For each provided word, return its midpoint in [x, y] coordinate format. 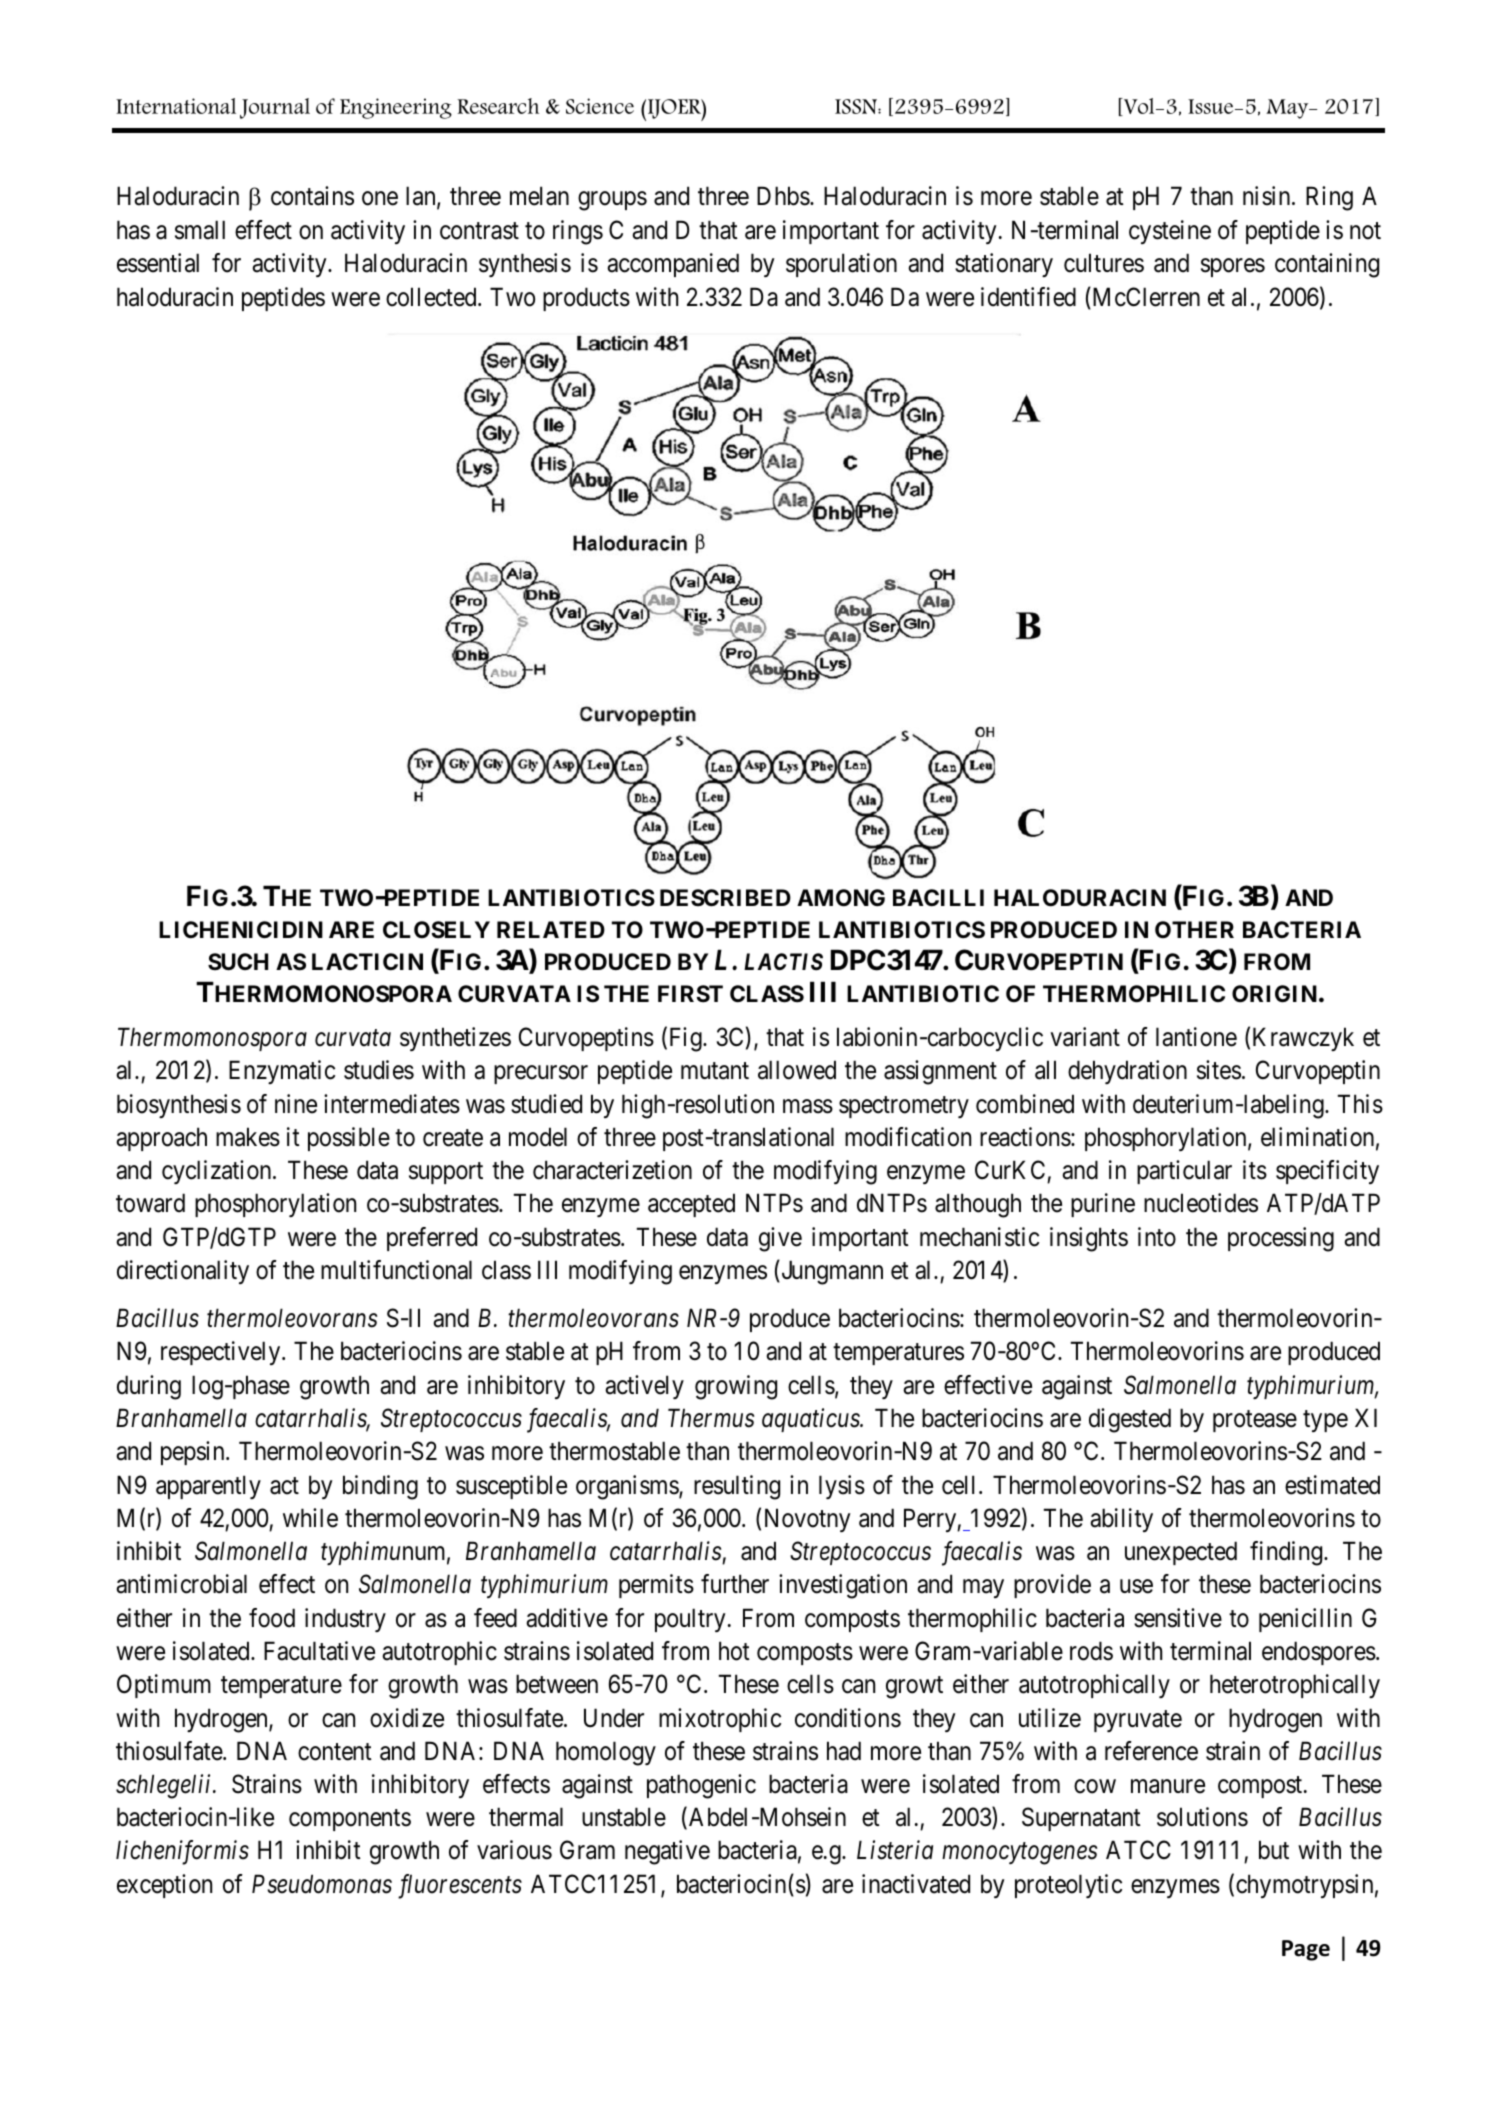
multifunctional [396, 1270]
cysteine [1170, 232]
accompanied [673, 265]
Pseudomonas [322, 1884]
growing [736, 1387]
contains [312, 196]
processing [1281, 1239]
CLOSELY [436, 930]
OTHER [1194, 929]
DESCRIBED [725, 897]
